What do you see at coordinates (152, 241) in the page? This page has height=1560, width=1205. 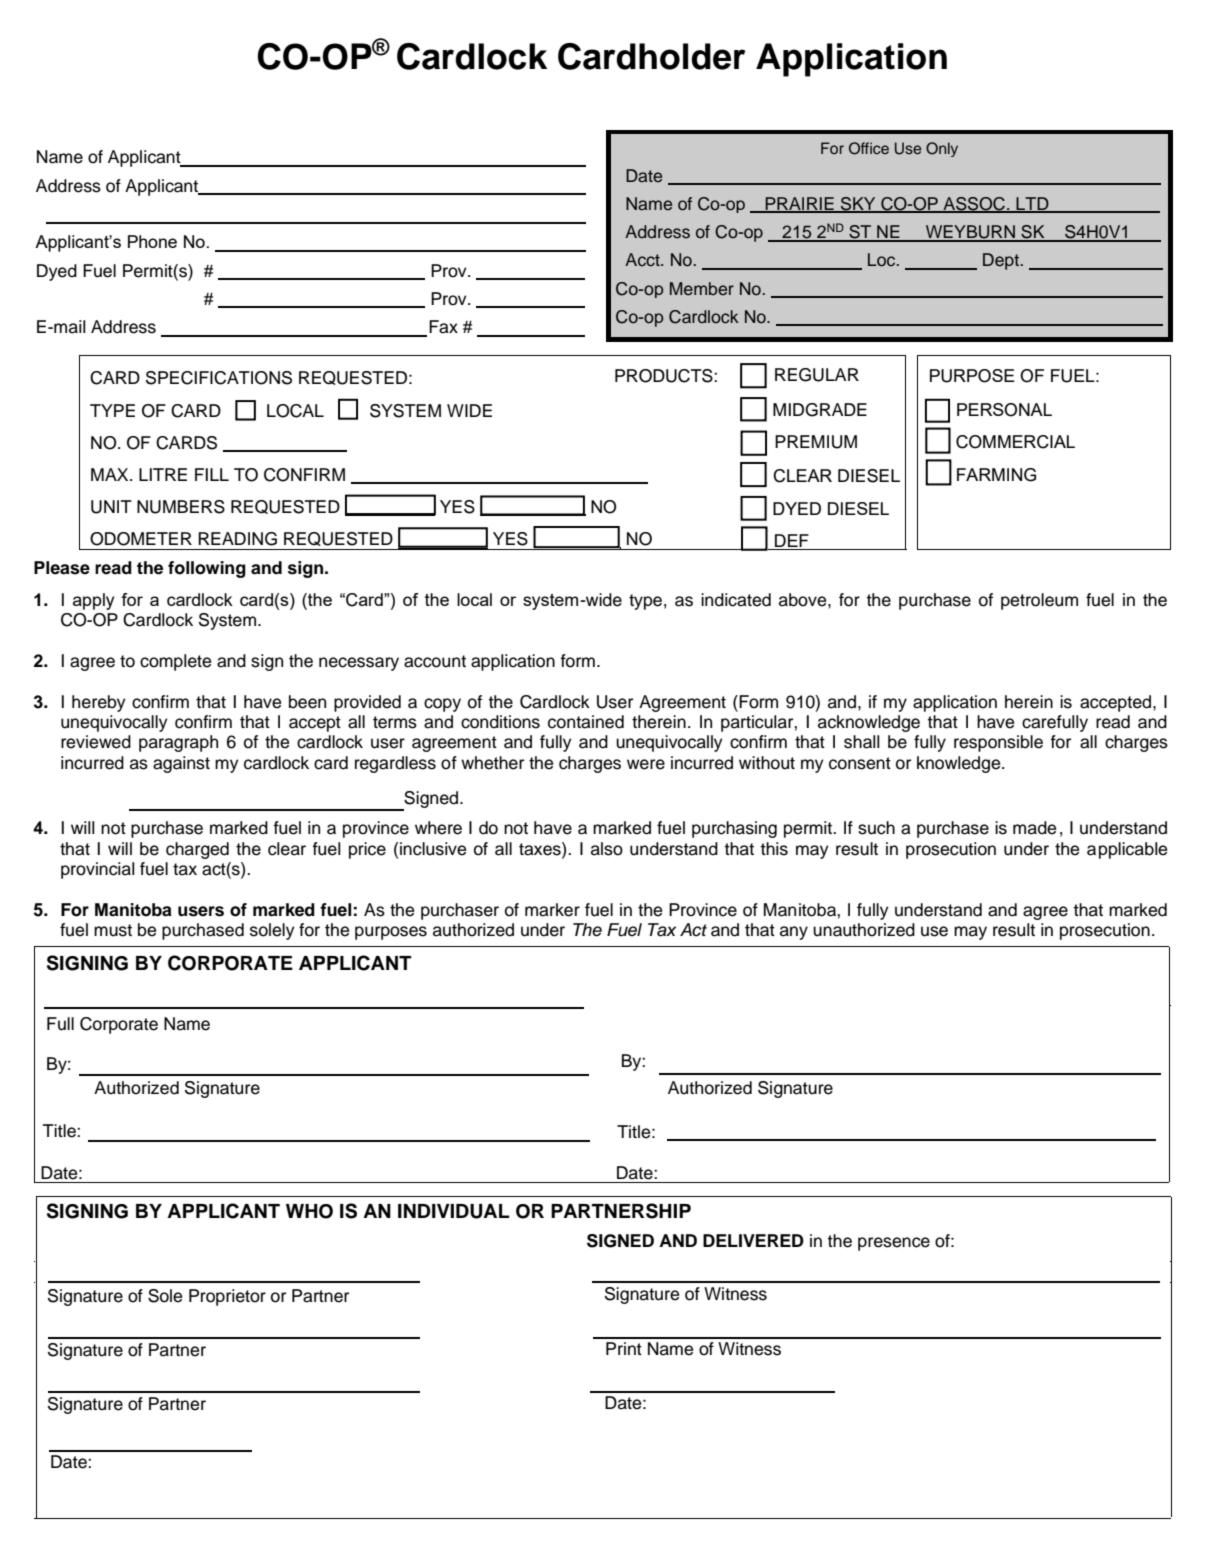 I see `Phone` at bounding box center [152, 241].
